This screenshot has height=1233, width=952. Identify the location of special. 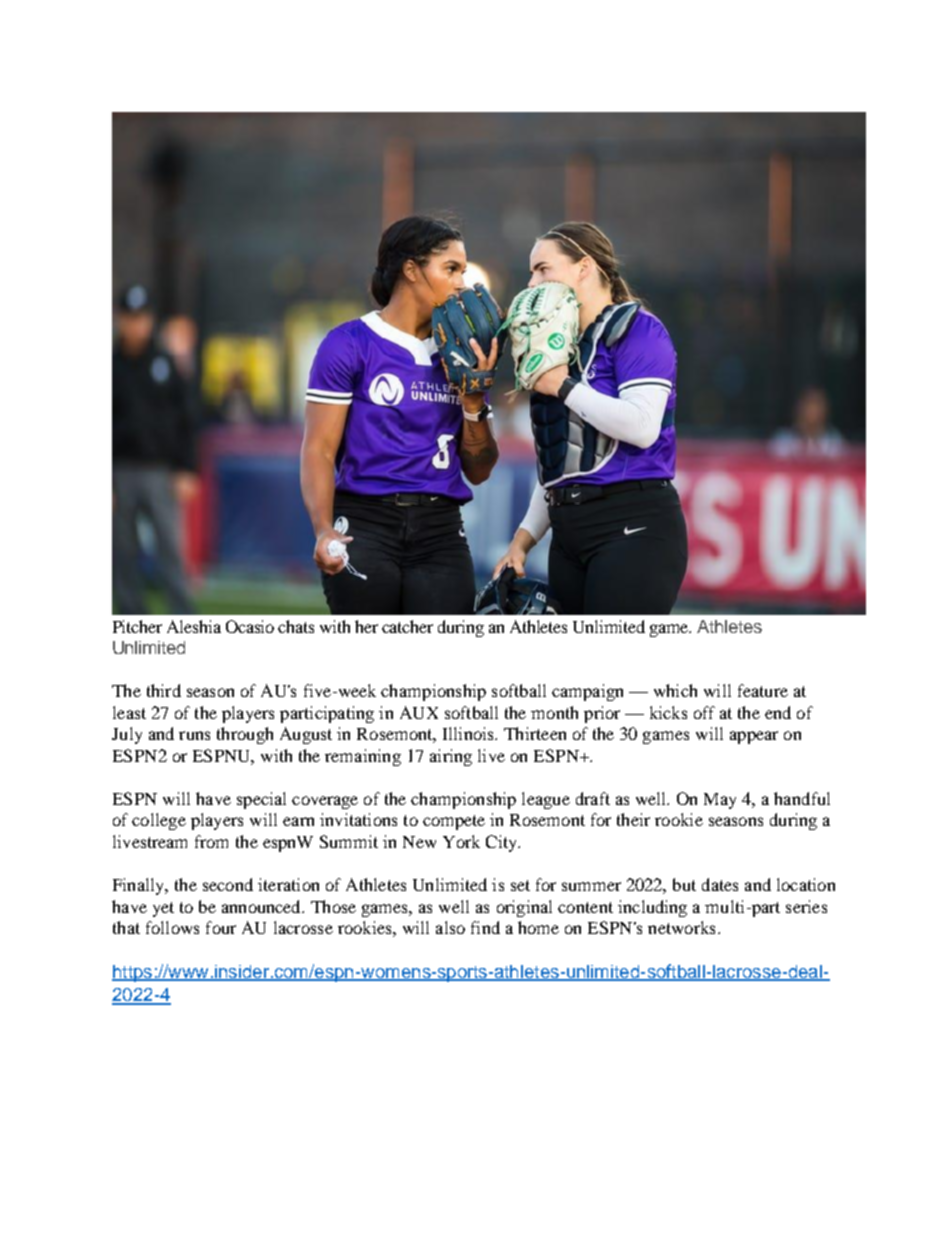
(261, 800).
